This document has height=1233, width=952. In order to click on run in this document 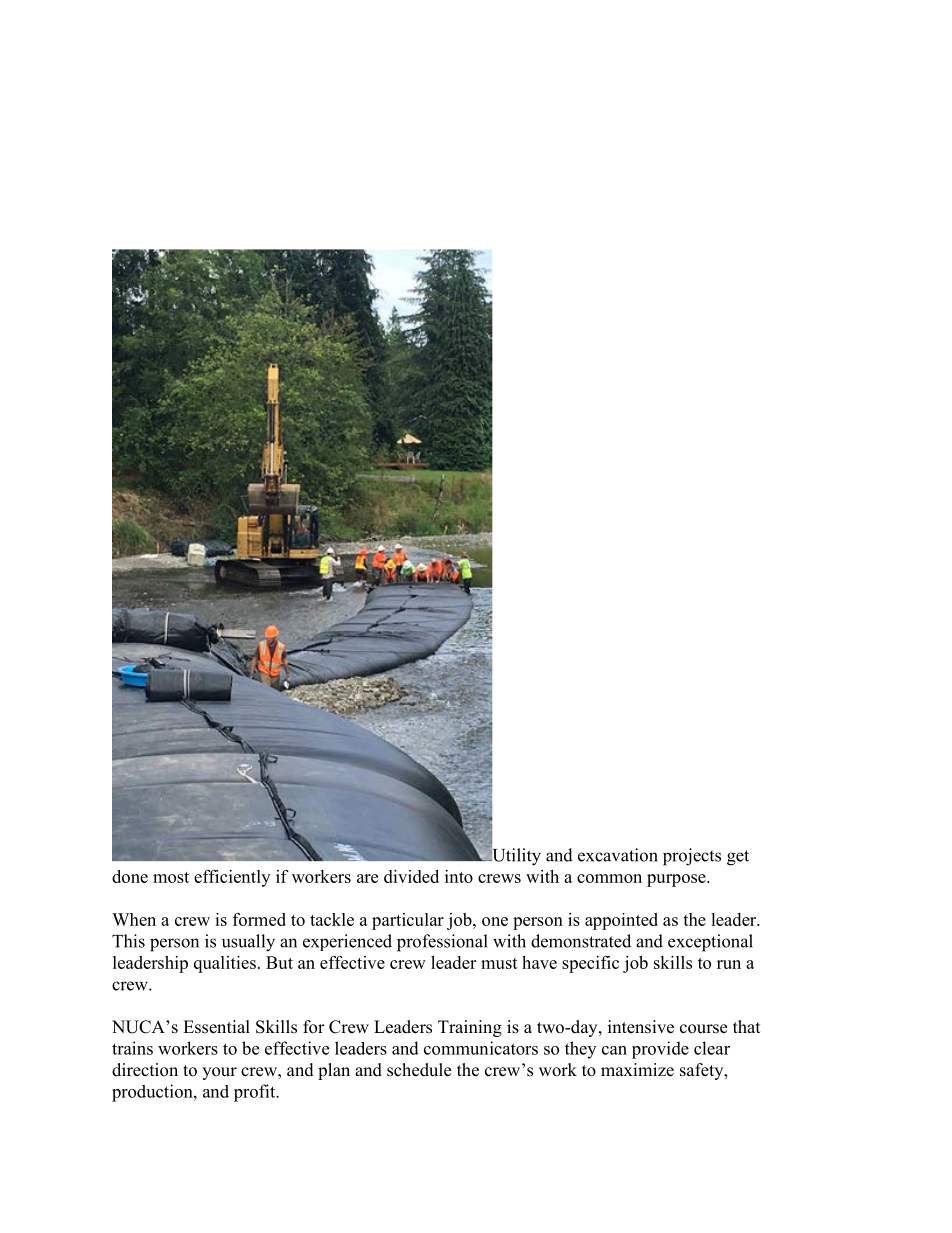, I will do `click(729, 964)`.
